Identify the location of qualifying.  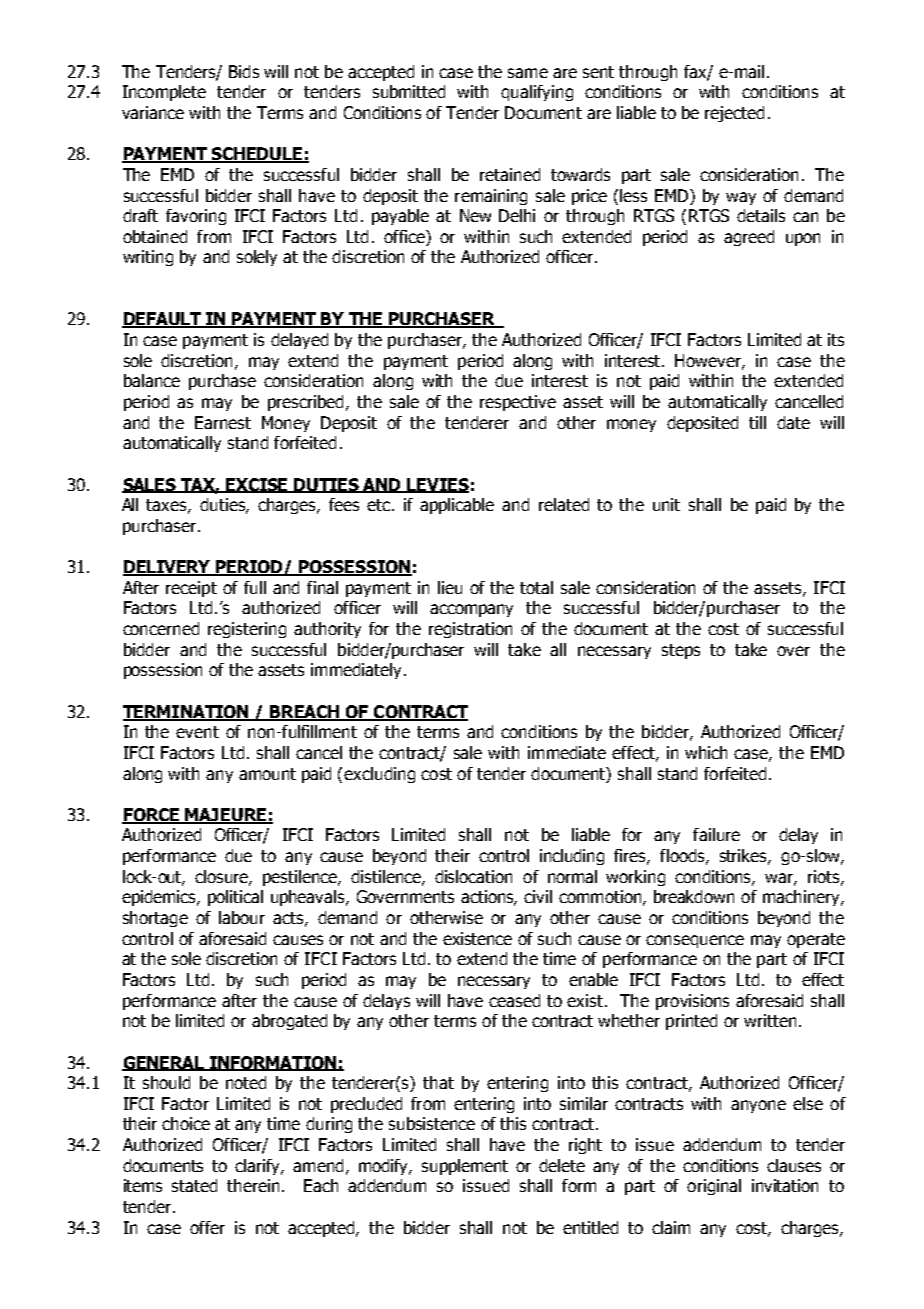
(537, 93).
